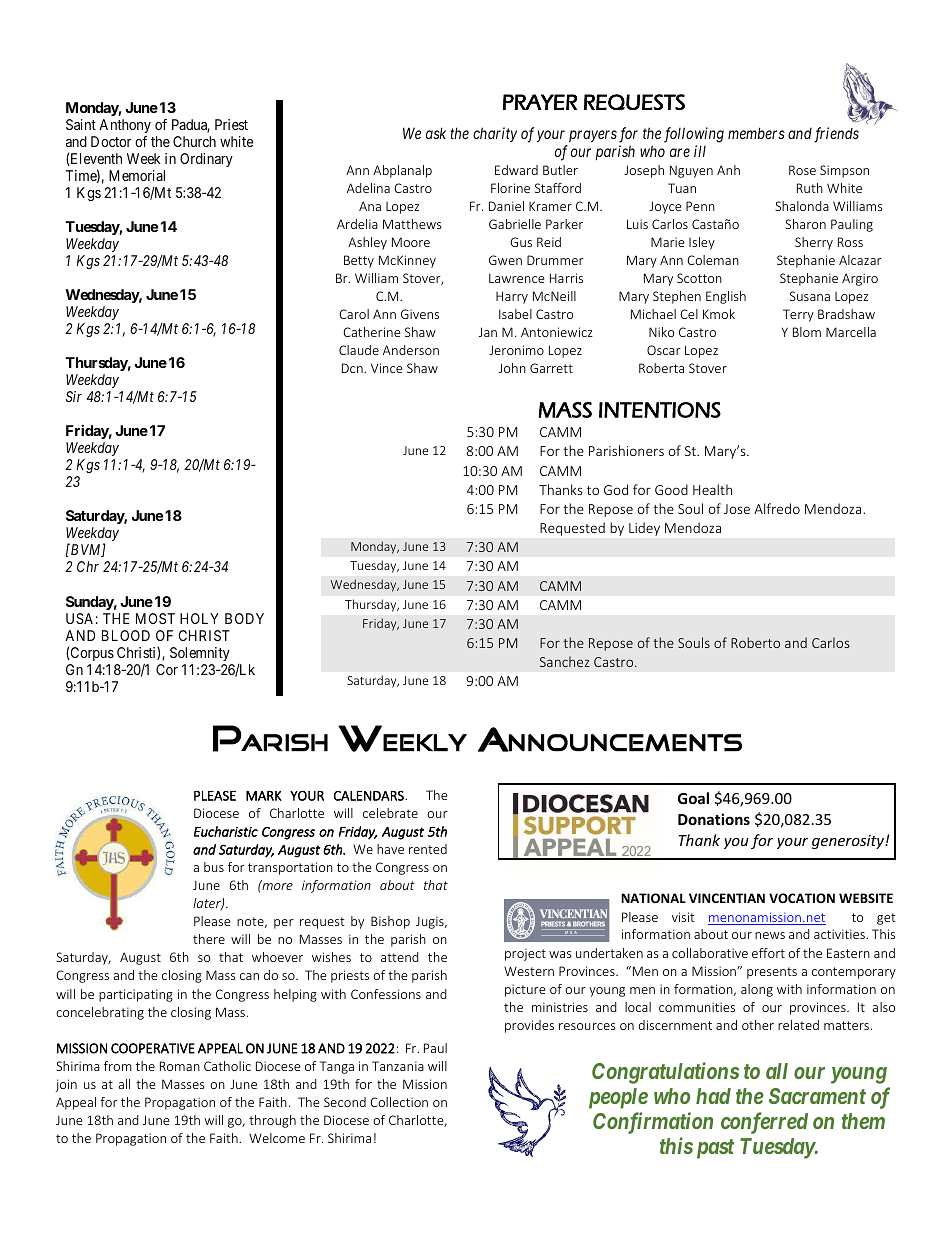 The height and width of the image is (1233, 952). I want to click on Donations, so click(714, 819).
